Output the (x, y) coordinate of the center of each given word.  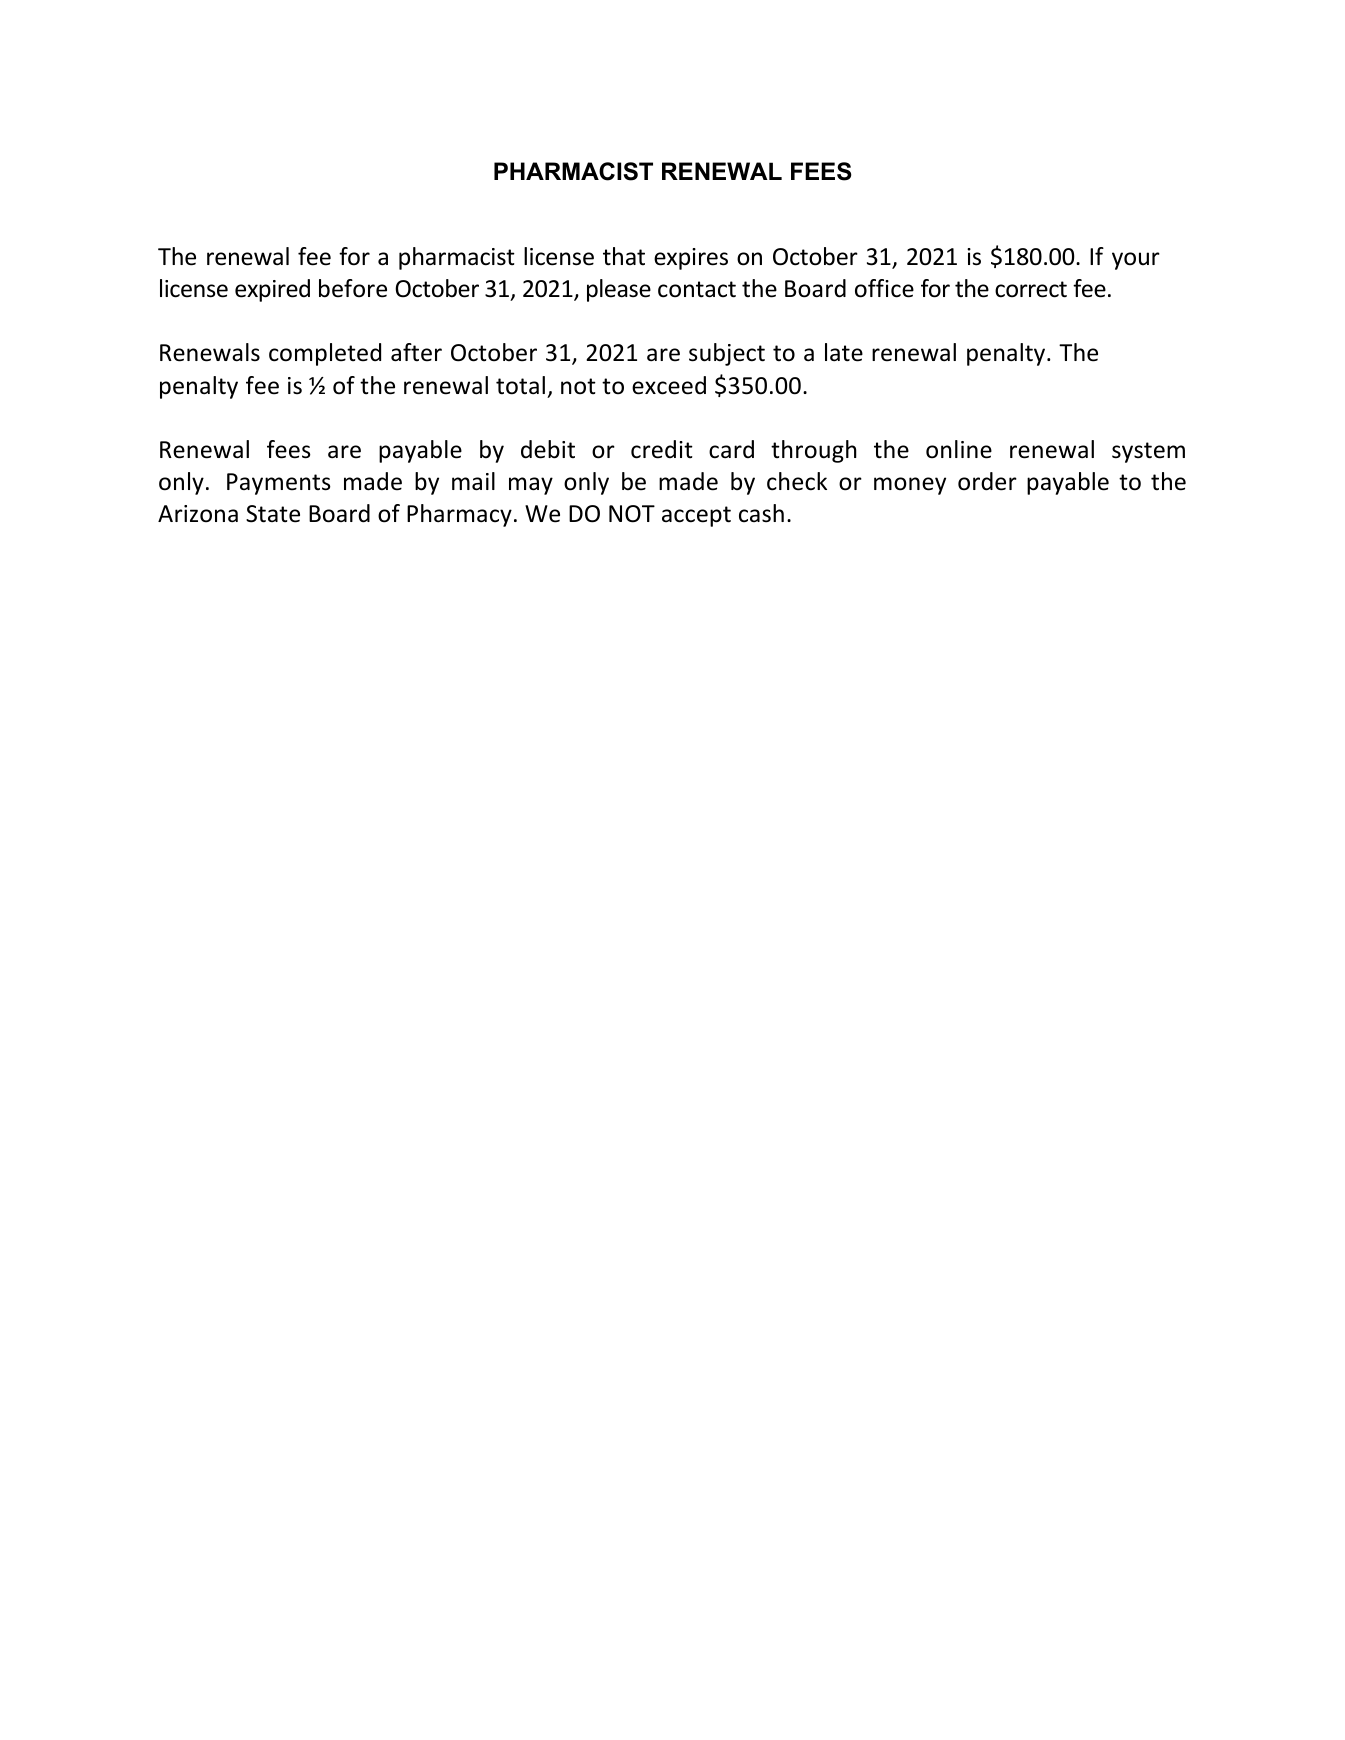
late (844, 352)
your (1136, 261)
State (273, 514)
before (353, 288)
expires (691, 259)
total (520, 385)
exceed (669, 385)
